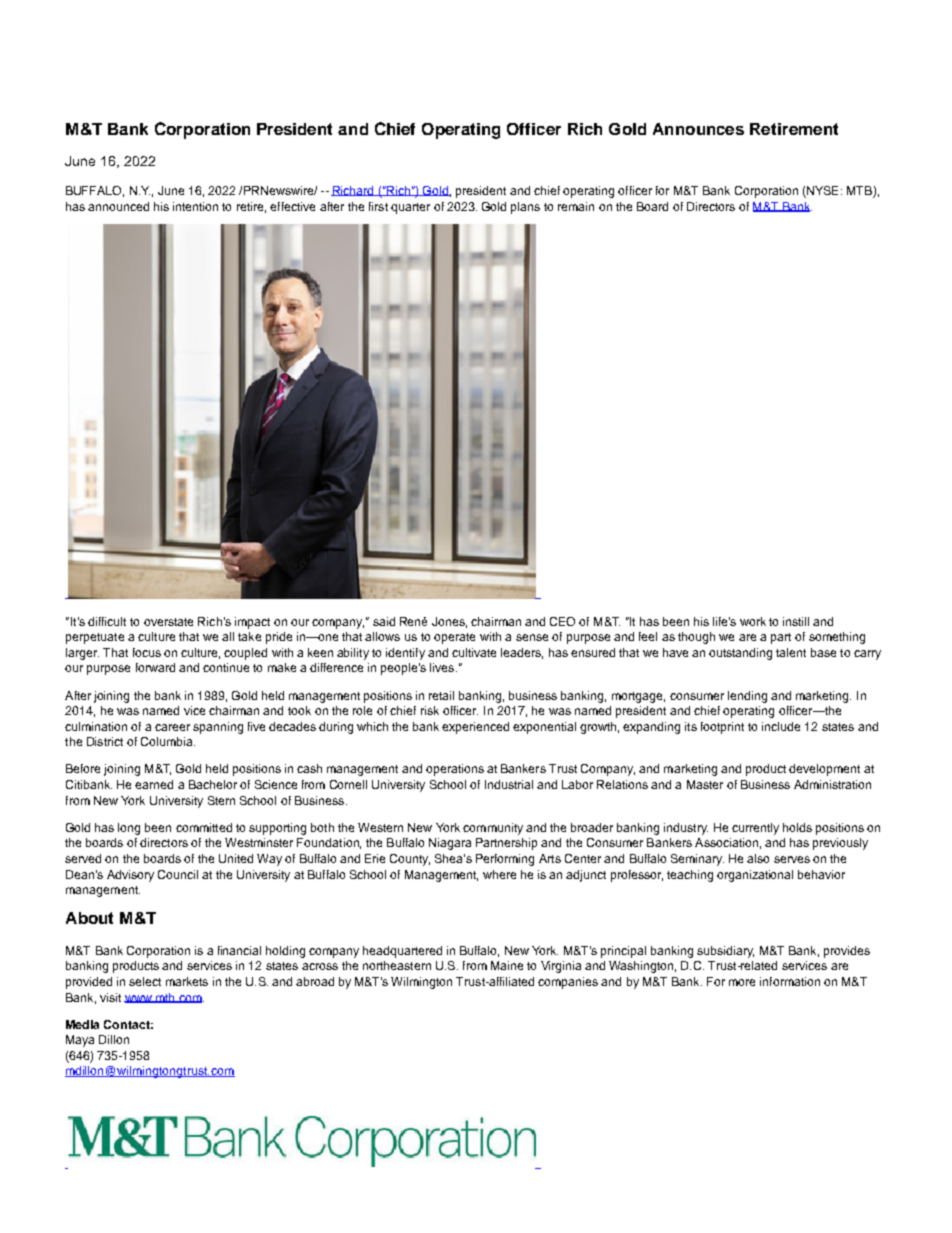 The image size is (952, 1233). Describe the element at coordinates (430, 710) in the document. I see `risk` at that location.
